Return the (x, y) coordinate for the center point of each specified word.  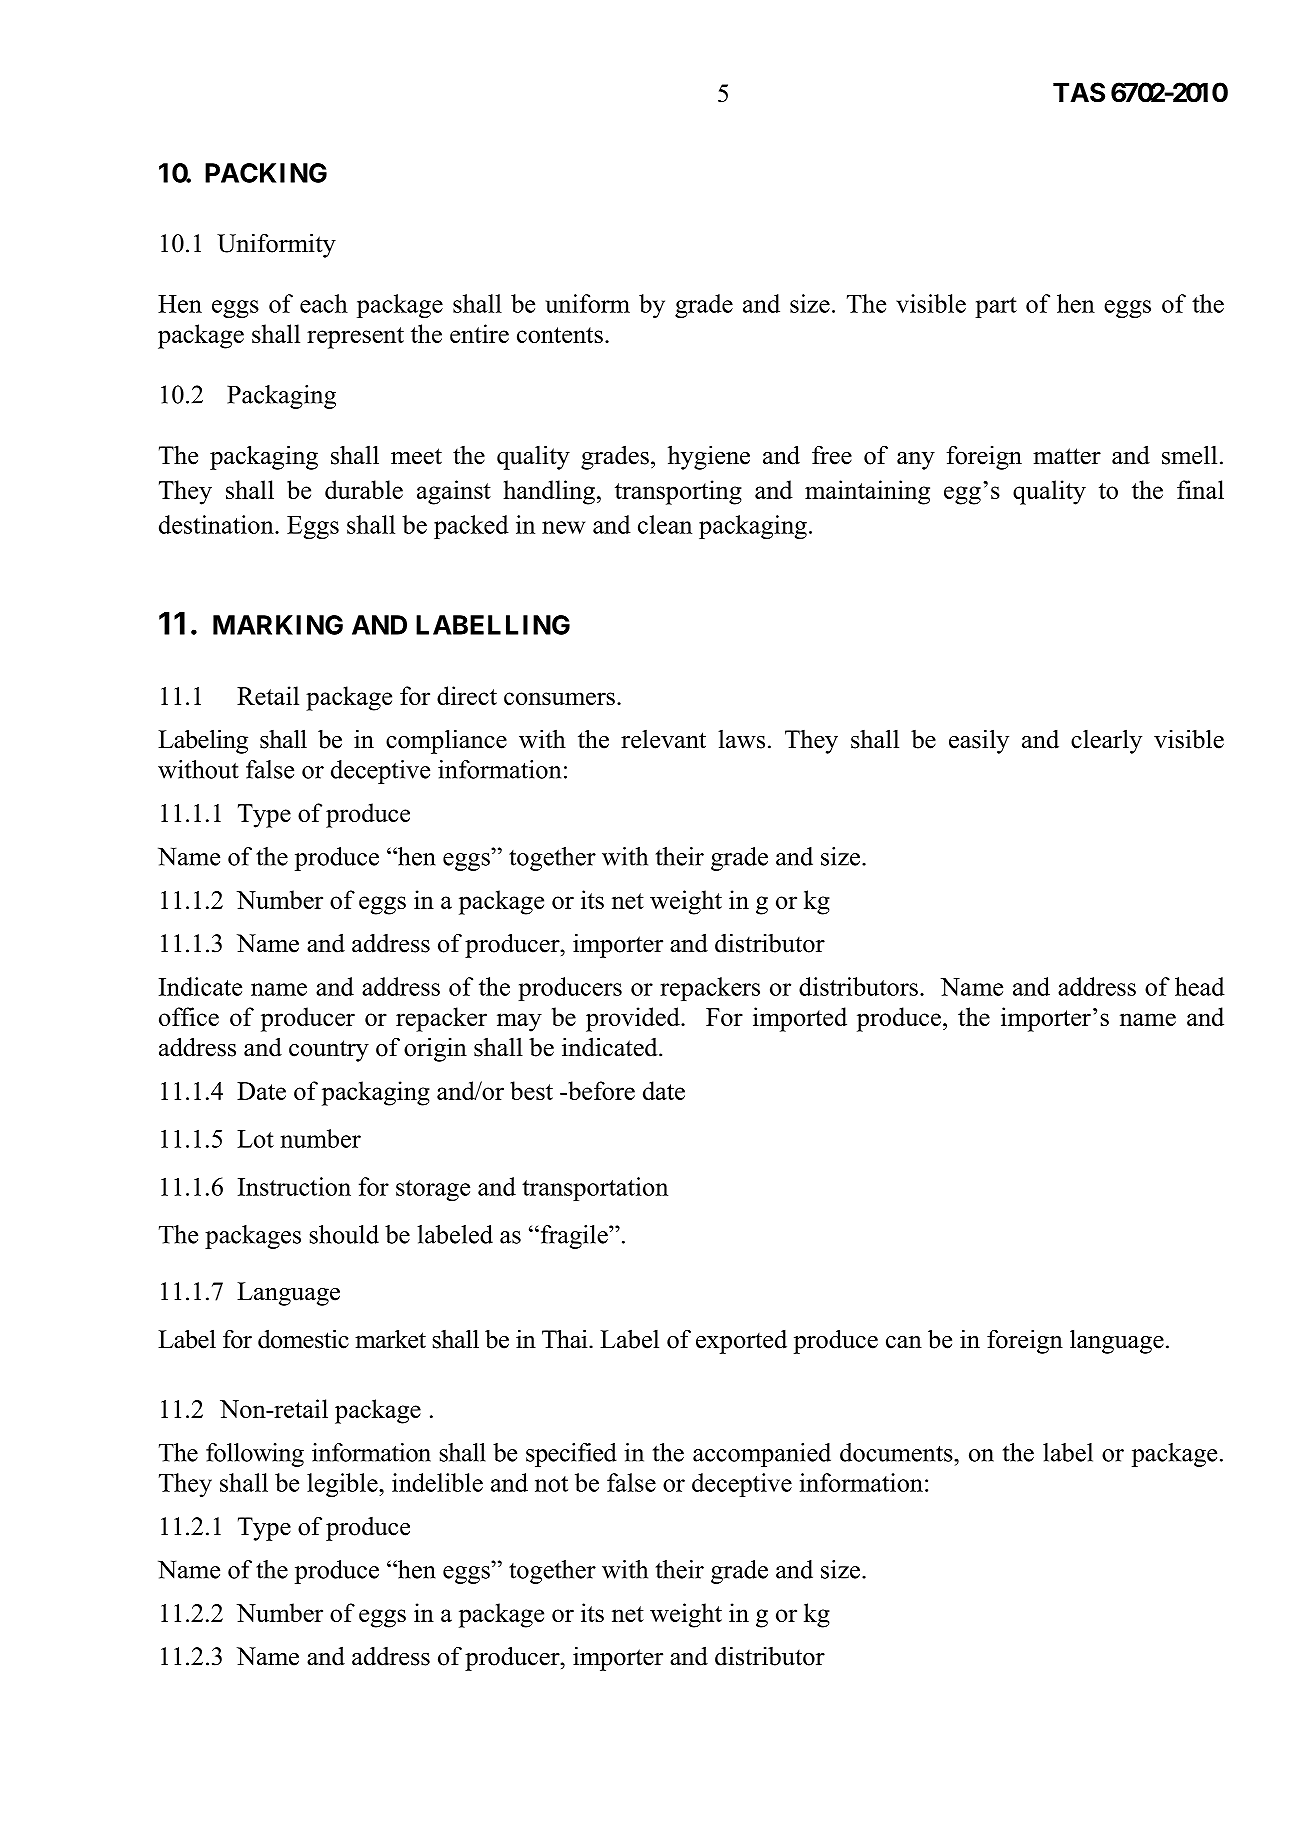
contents (560, 335)
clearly (1106, 741)
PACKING (266, 173)
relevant (663, 739)
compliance (446, 741)
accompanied (762, 1455)
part (996, 307)
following (255, 1455)
